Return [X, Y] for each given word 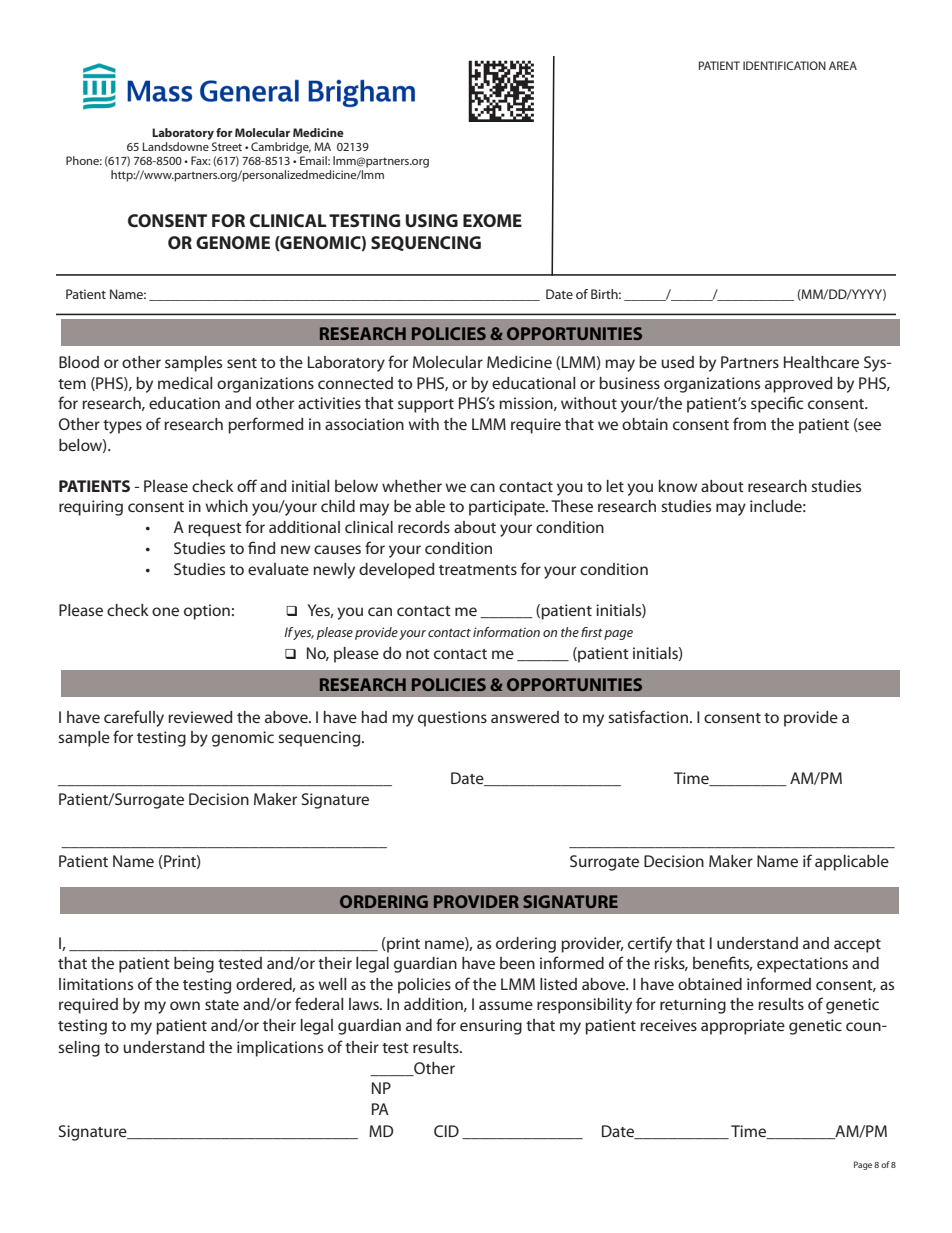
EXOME [492, 220]
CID [446, 1131]
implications [280, 1049]
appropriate [743, 1027]
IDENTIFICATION [784, 65]
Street [227, 146]
